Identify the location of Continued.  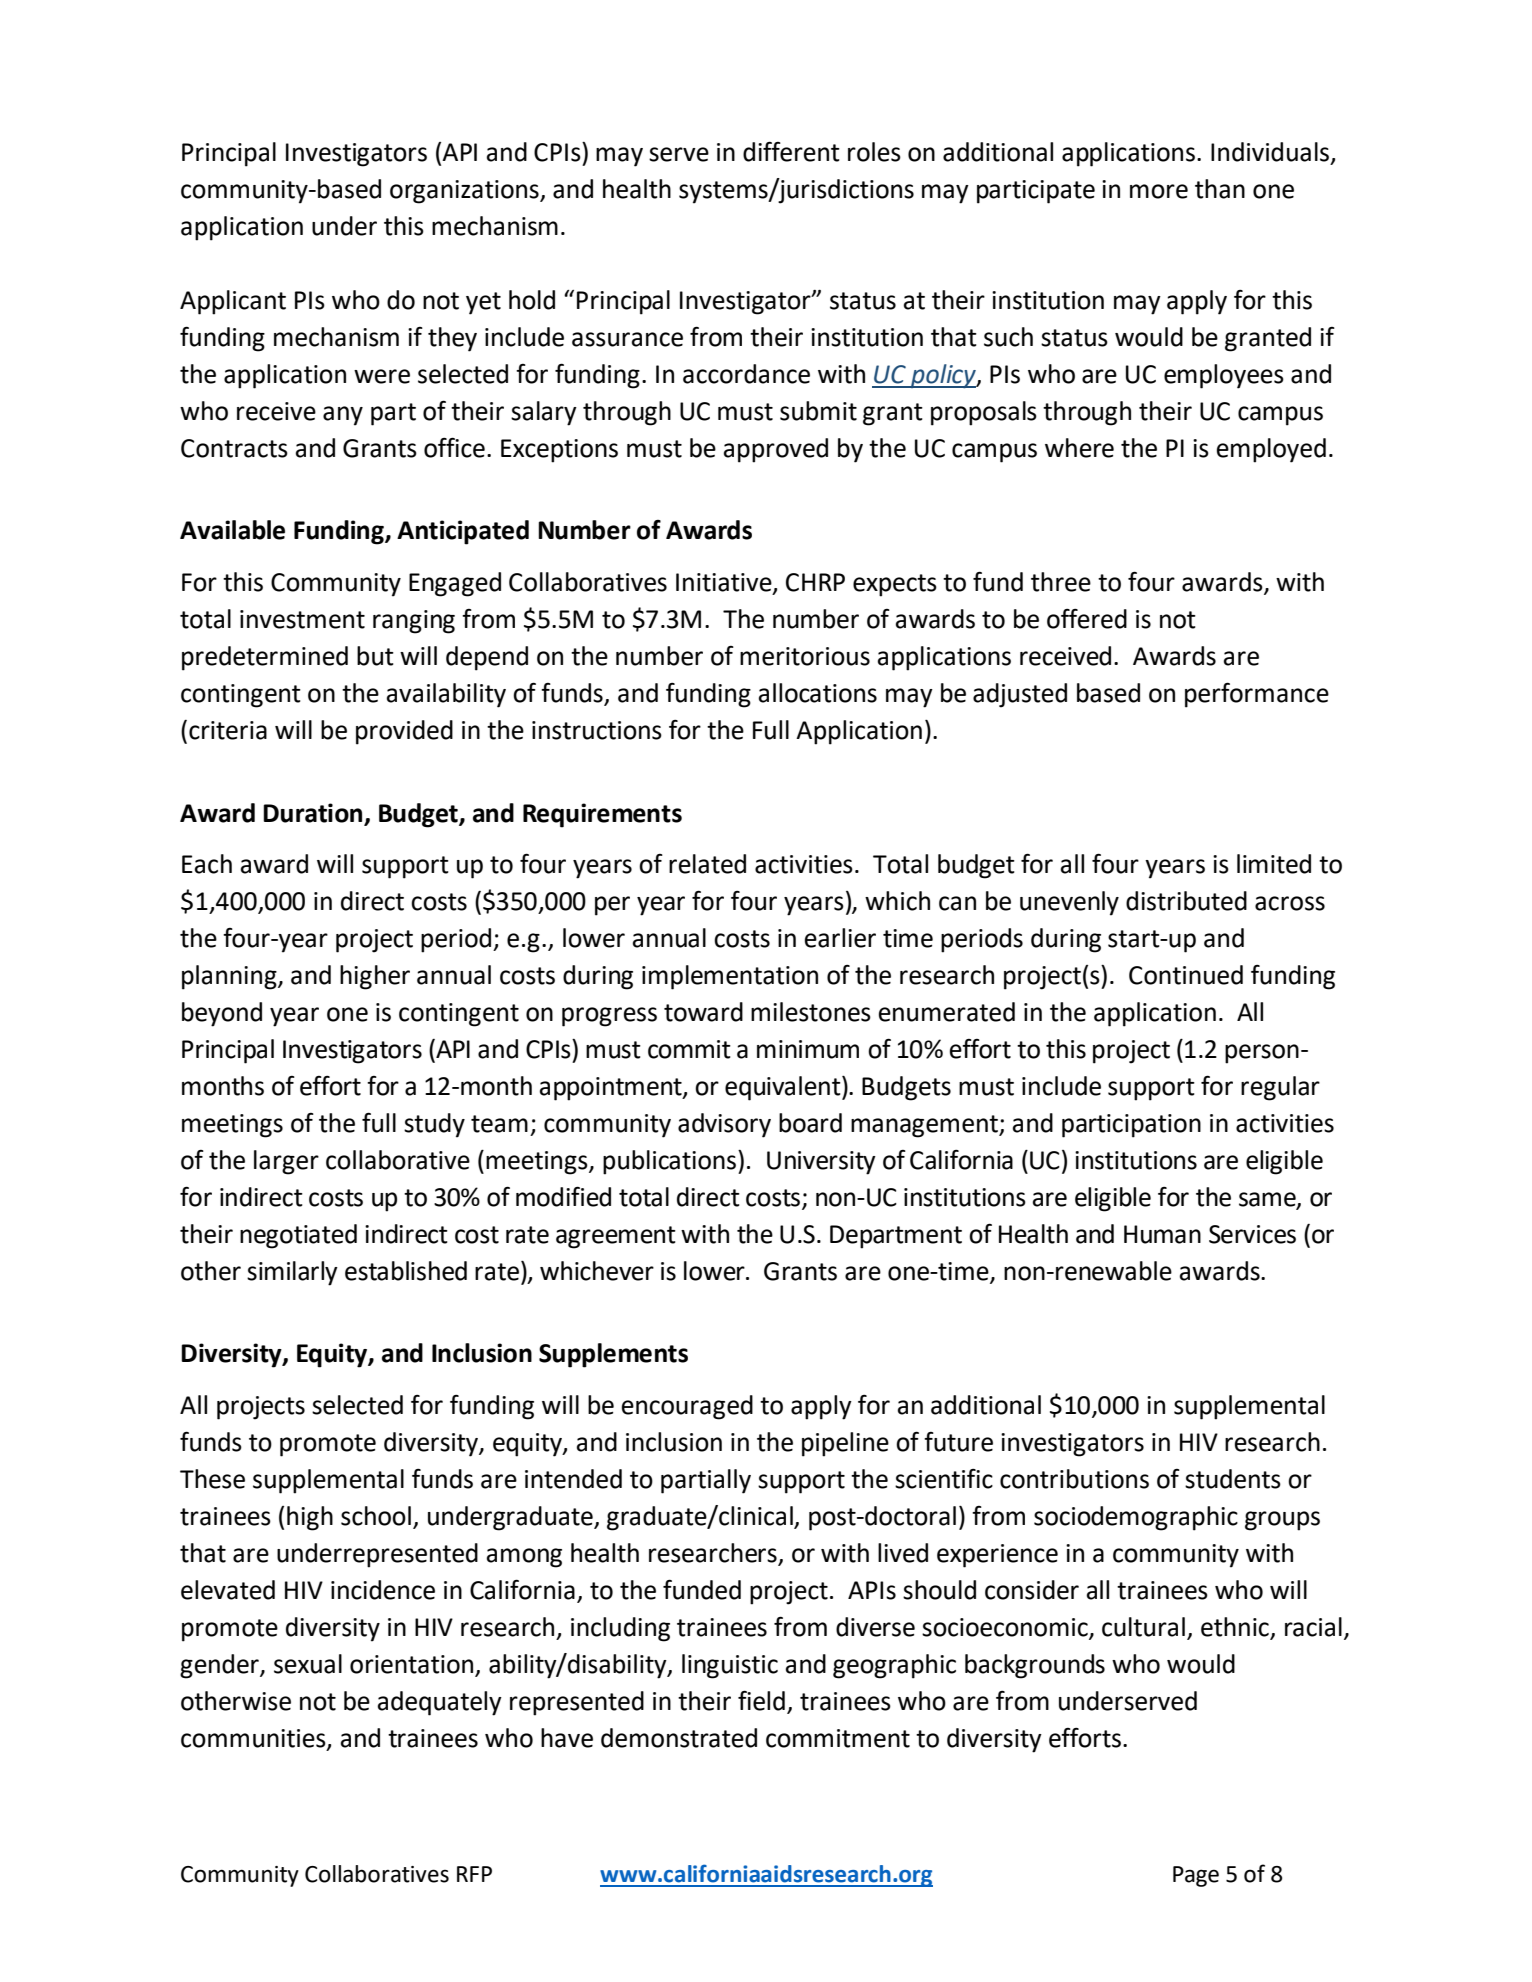
(1186, 975).
